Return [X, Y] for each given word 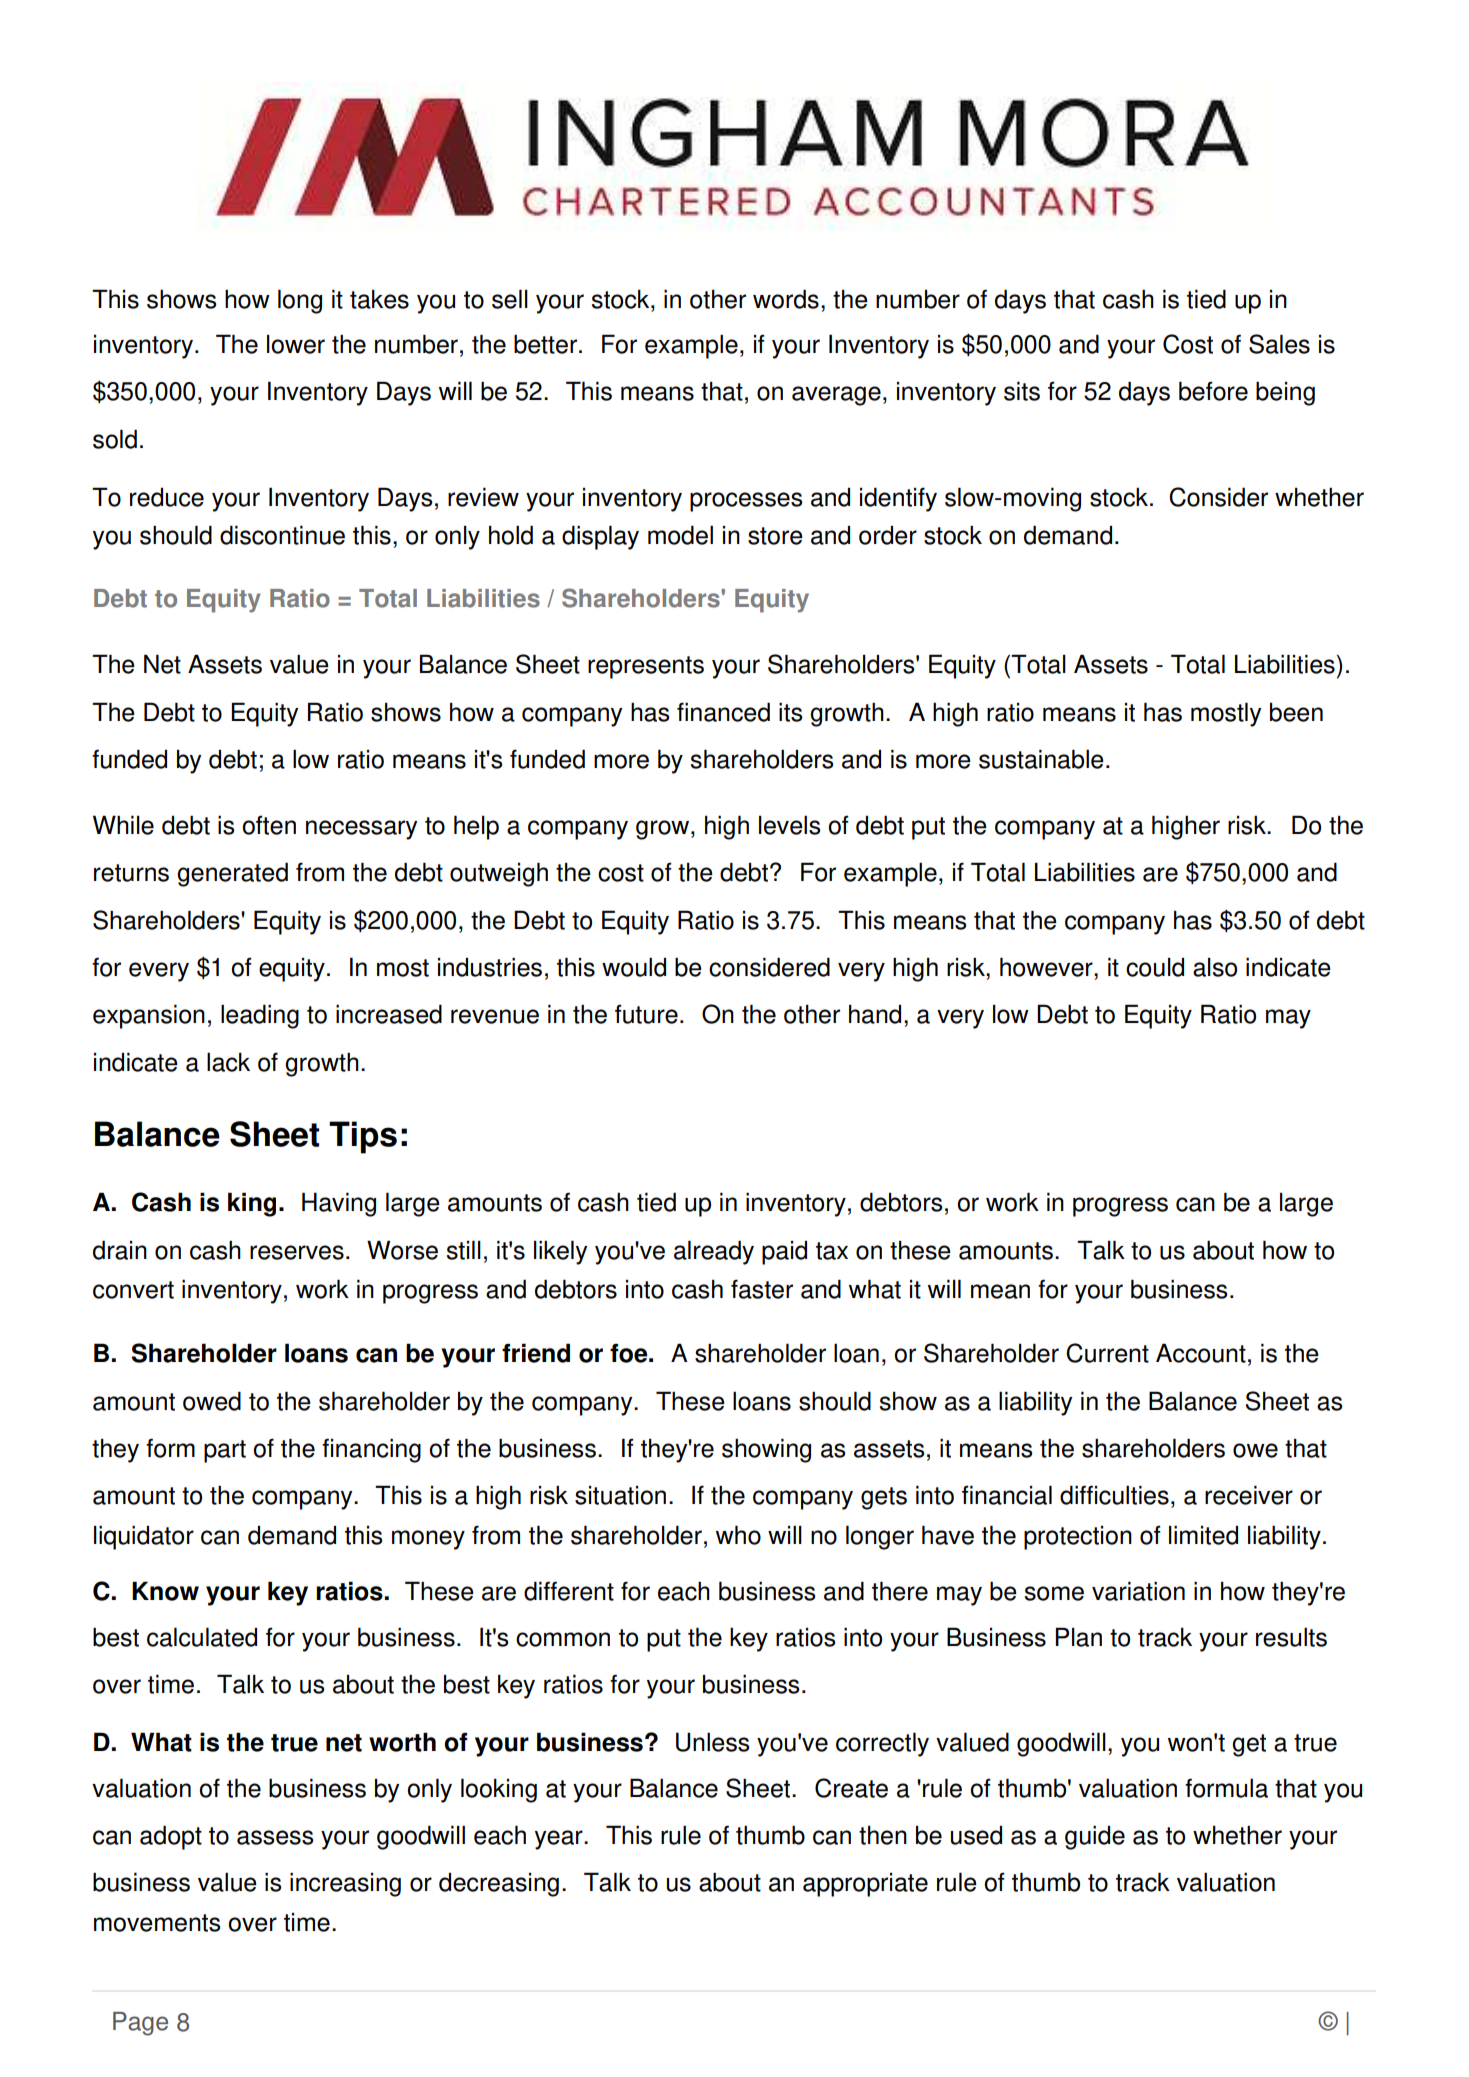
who [738, 1535]
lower [296, 344]
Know [165, 1591]
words [786, 299]
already [714, 1252]
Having [339, 1204]
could [1155, 967]
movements [157, 1923]
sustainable [1041, 759]
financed [723, 712]
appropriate [865, 1885]
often [269, 825]
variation [1138, 1591]
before [1213, 391]
